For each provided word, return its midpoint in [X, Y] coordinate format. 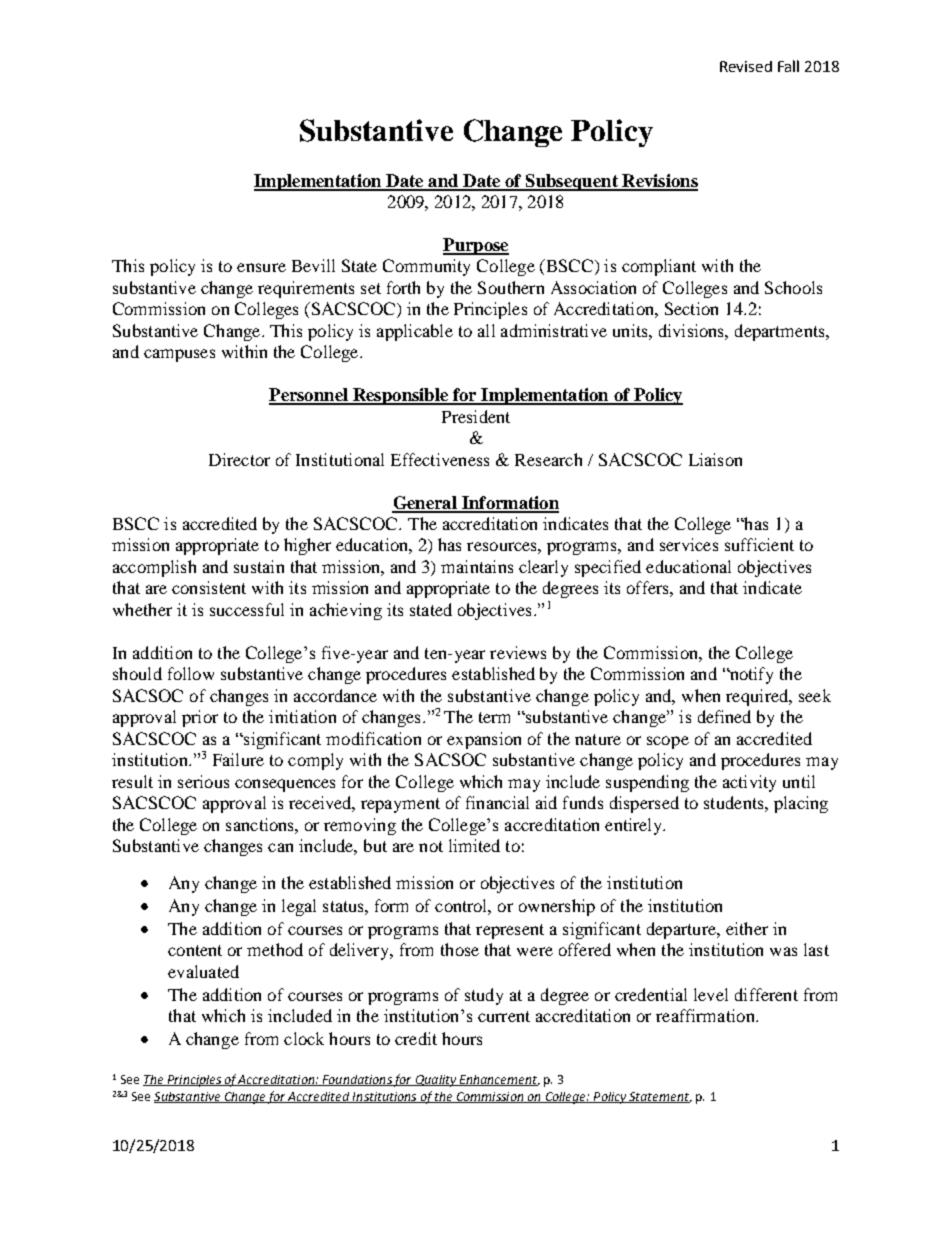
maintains [477, 566]
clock [304, 1038]
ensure [261, 267]
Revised [746, 66]
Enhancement [498, 1080]
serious [203, 781]
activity [749, 783]
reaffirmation [706, 1015]
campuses [179, 355]
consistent [209, 587]
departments [781, 332]
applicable [415, 332]
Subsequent [571, 182]
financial [497, 802]
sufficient [759, 544]
